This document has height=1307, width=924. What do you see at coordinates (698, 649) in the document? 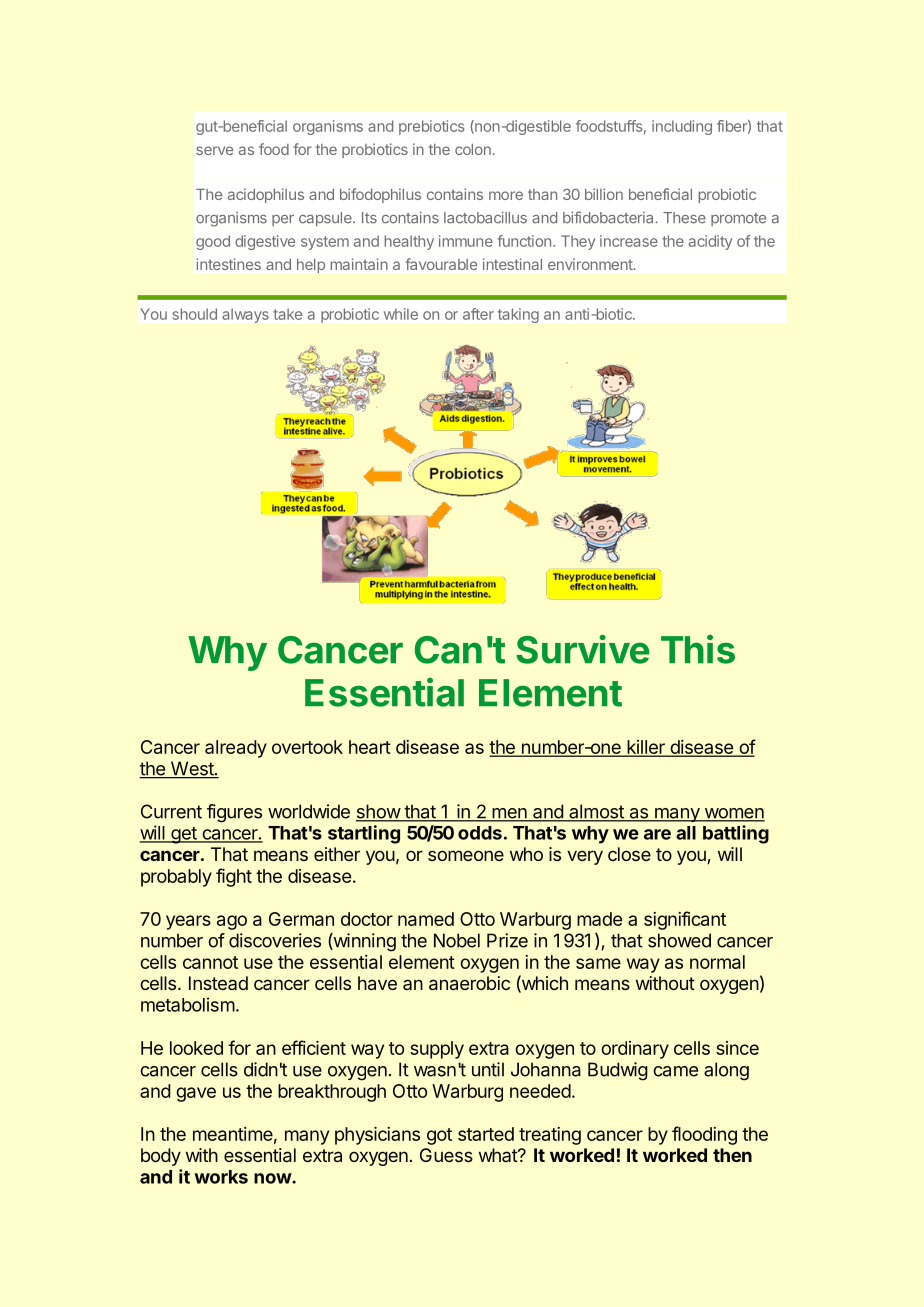
I see `This` at bounding box center [698, 649].
